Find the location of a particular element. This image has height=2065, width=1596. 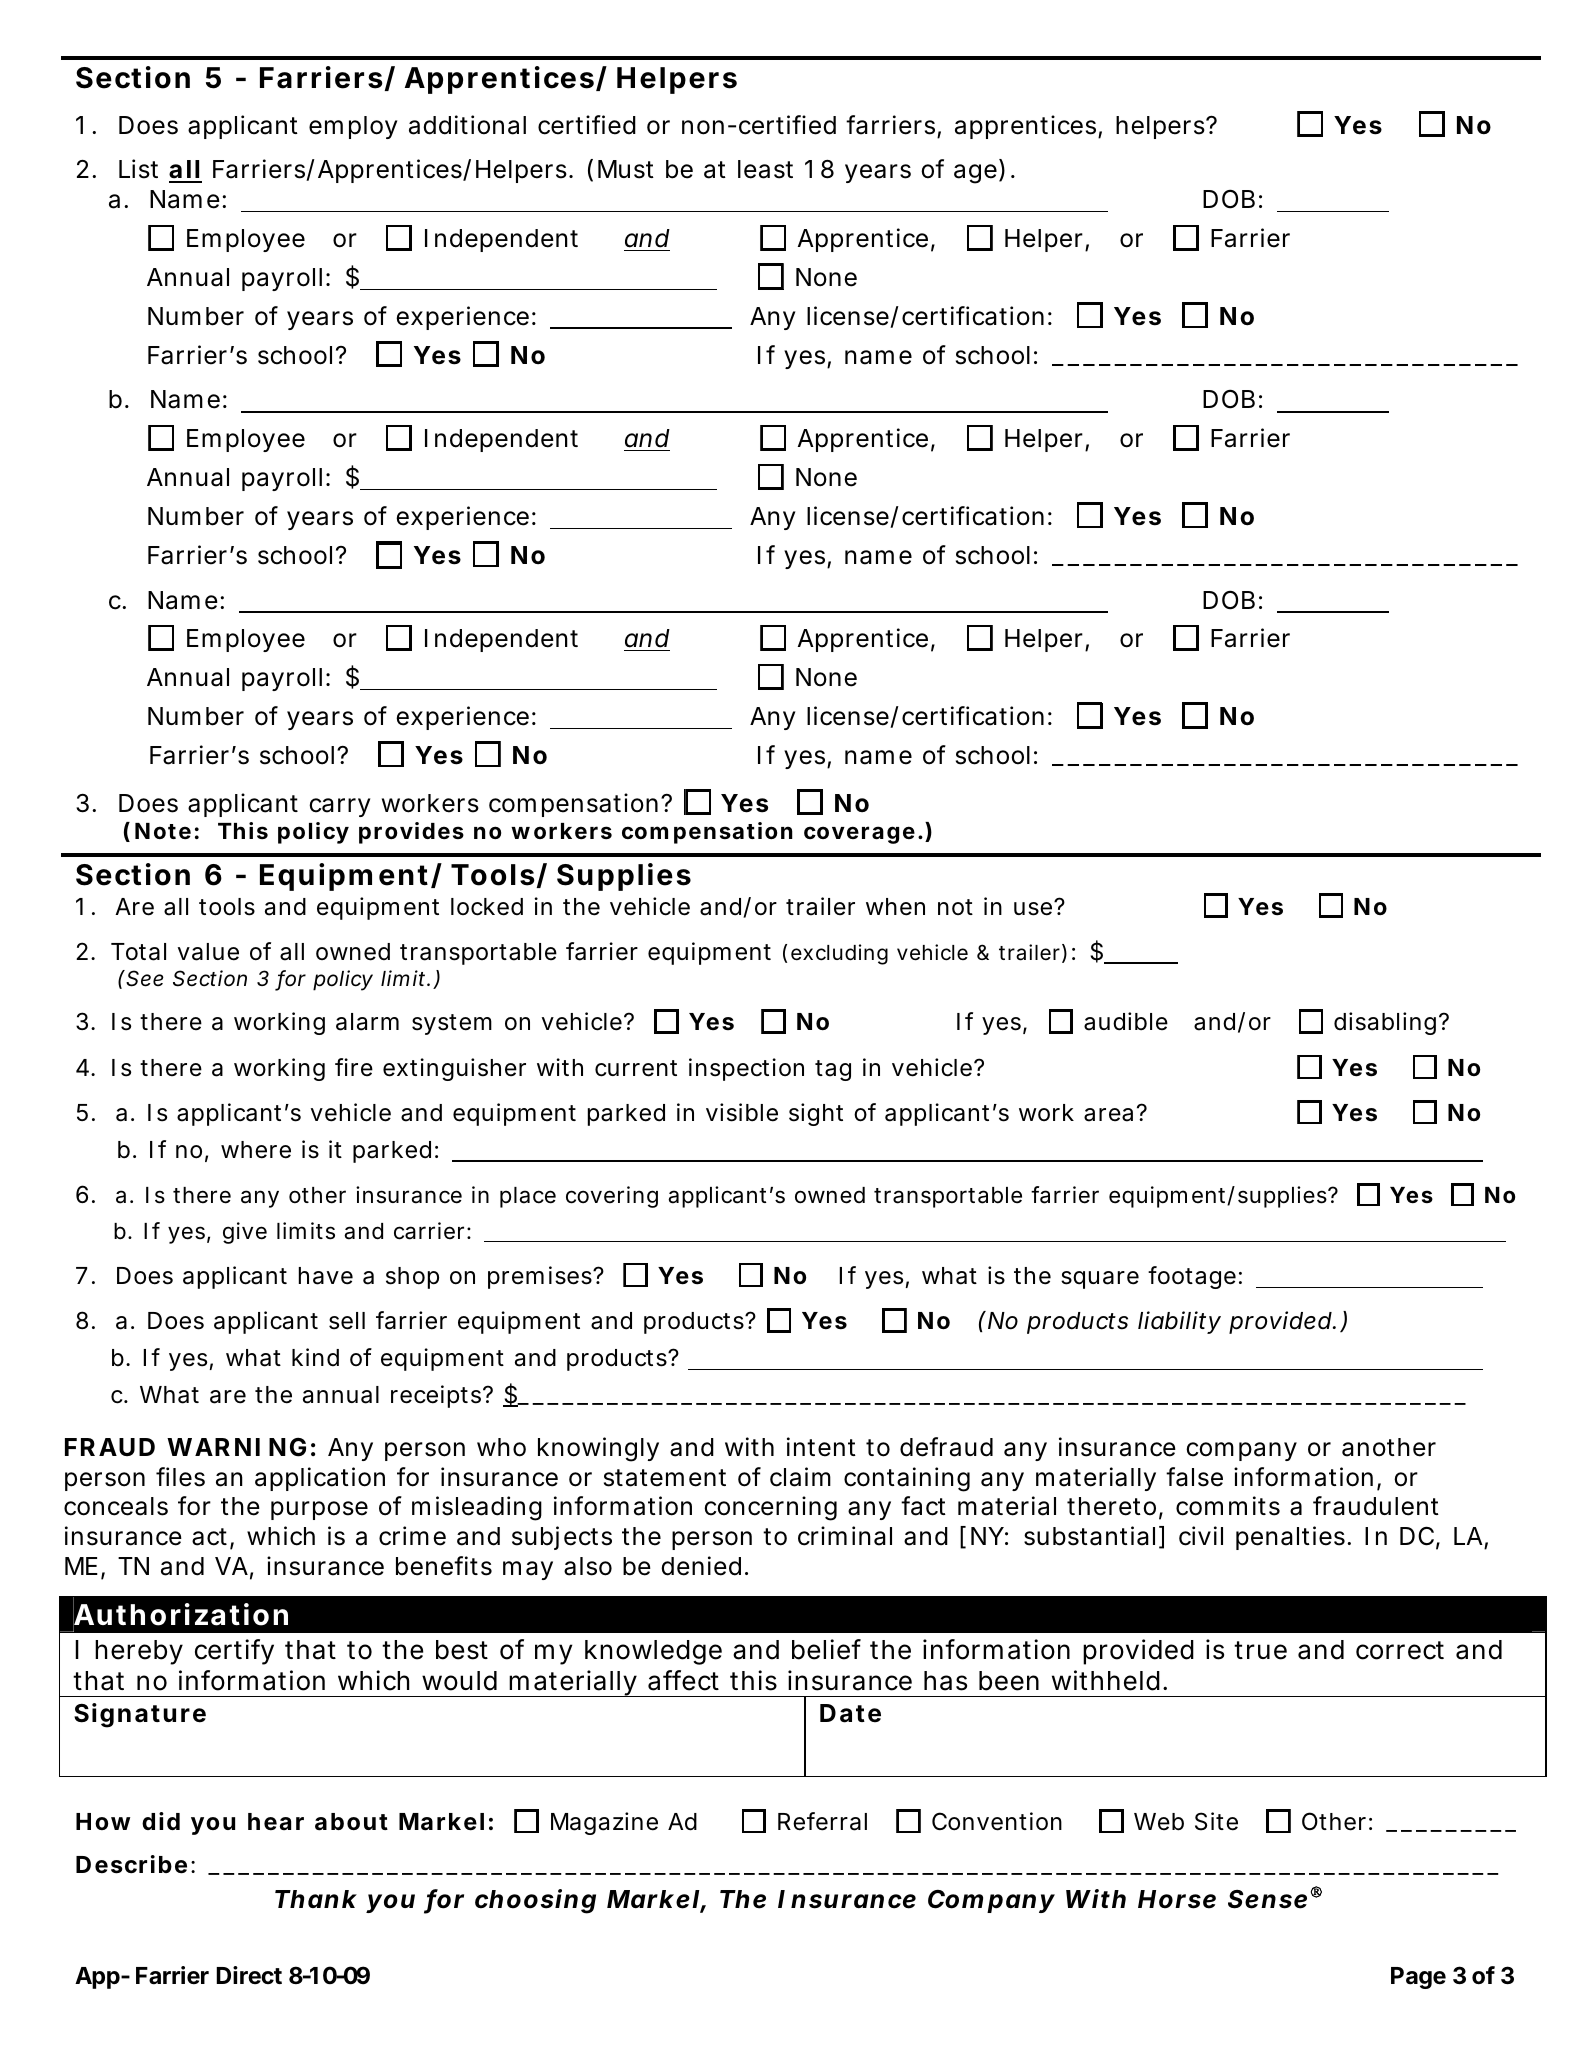

fire is located at coordinates (354, 1067).
